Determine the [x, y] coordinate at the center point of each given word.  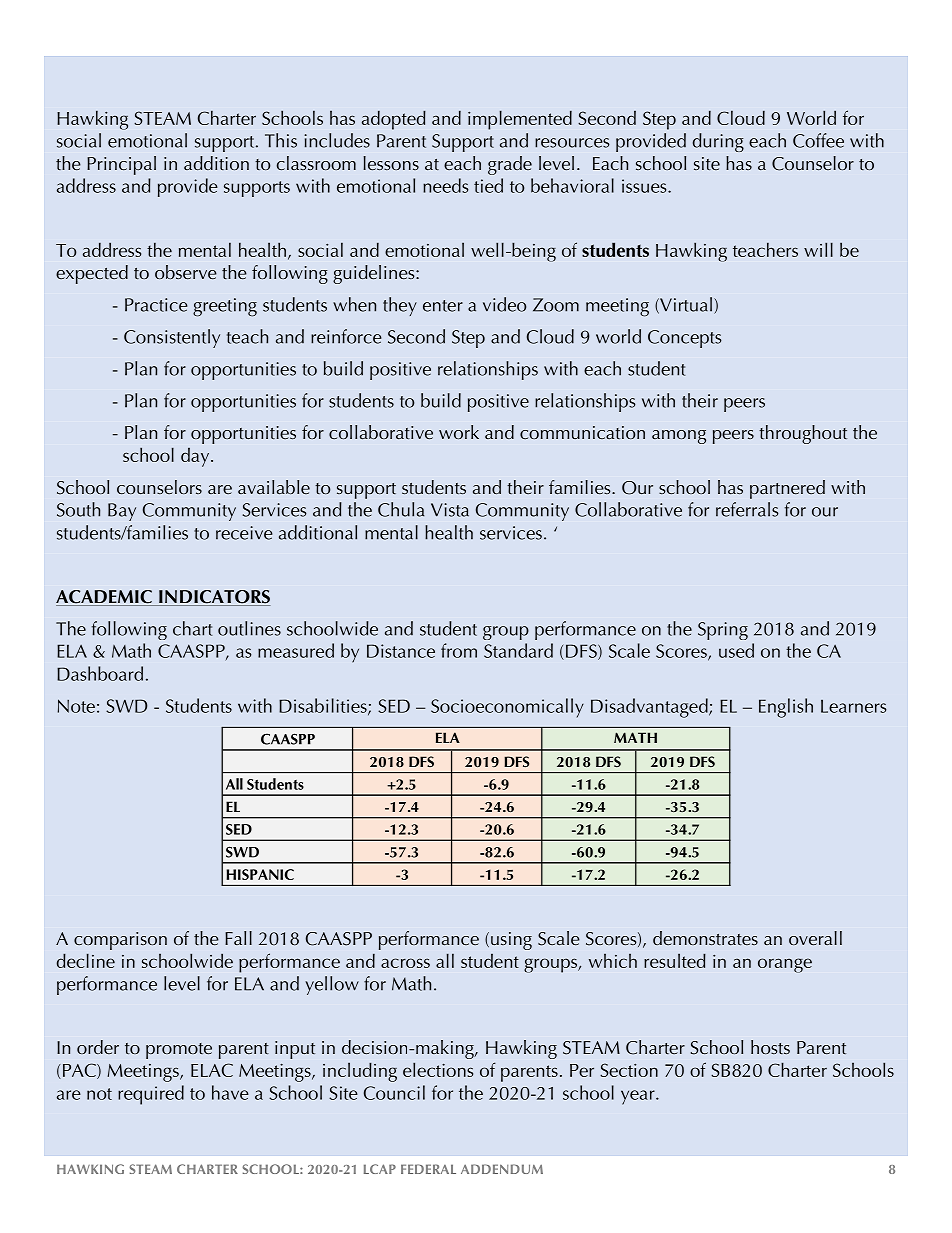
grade [510, 165]
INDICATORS [214, 598]
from [459, 650]
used [736, 650]
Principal [121, 165]
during [718, 142]
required [151, 1095]
